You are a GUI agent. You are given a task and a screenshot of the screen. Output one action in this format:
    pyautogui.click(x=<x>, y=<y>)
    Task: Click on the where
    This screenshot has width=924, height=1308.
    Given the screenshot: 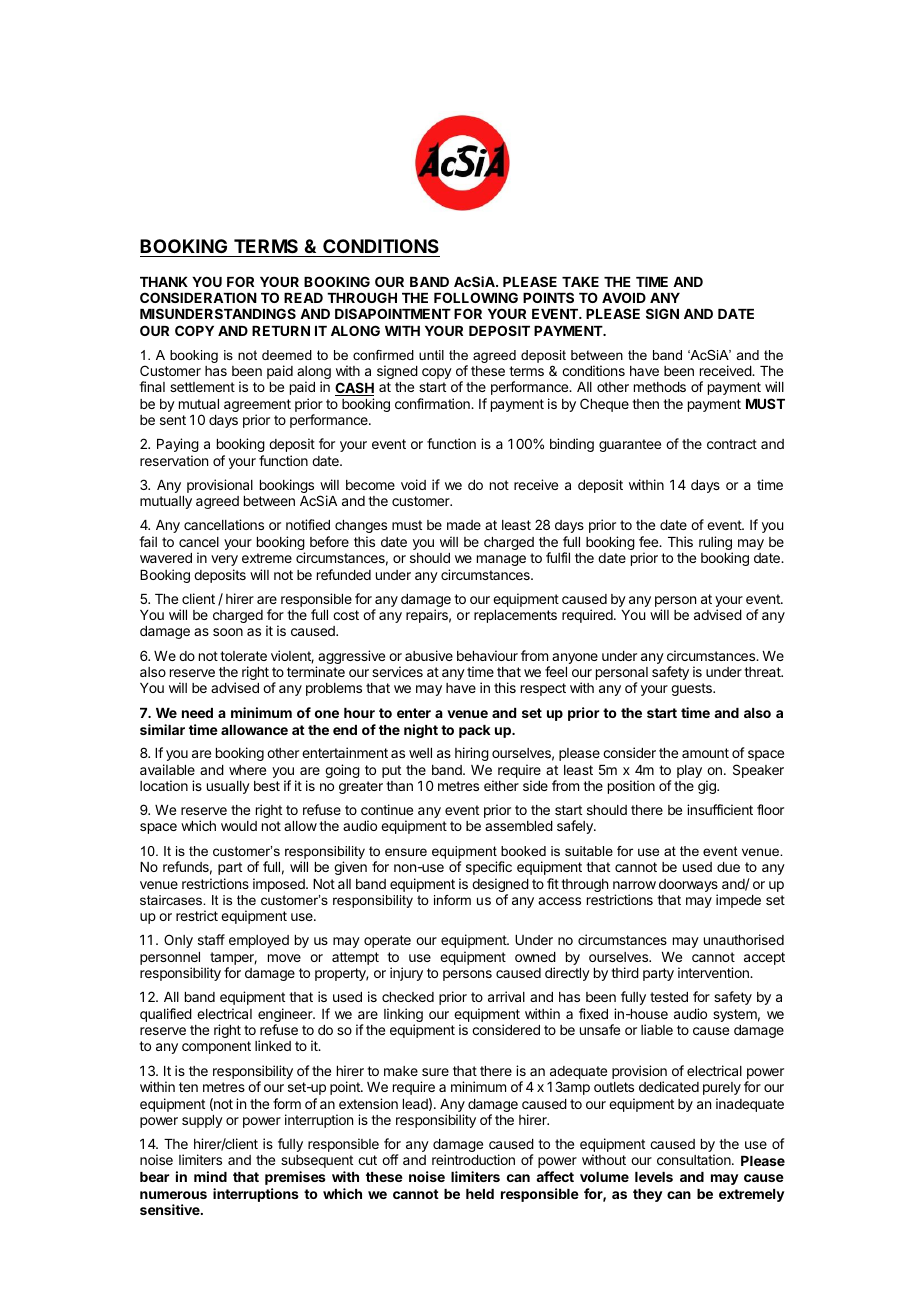 What is the action you would take?
    pyautogui.click(x=247, y=770)
